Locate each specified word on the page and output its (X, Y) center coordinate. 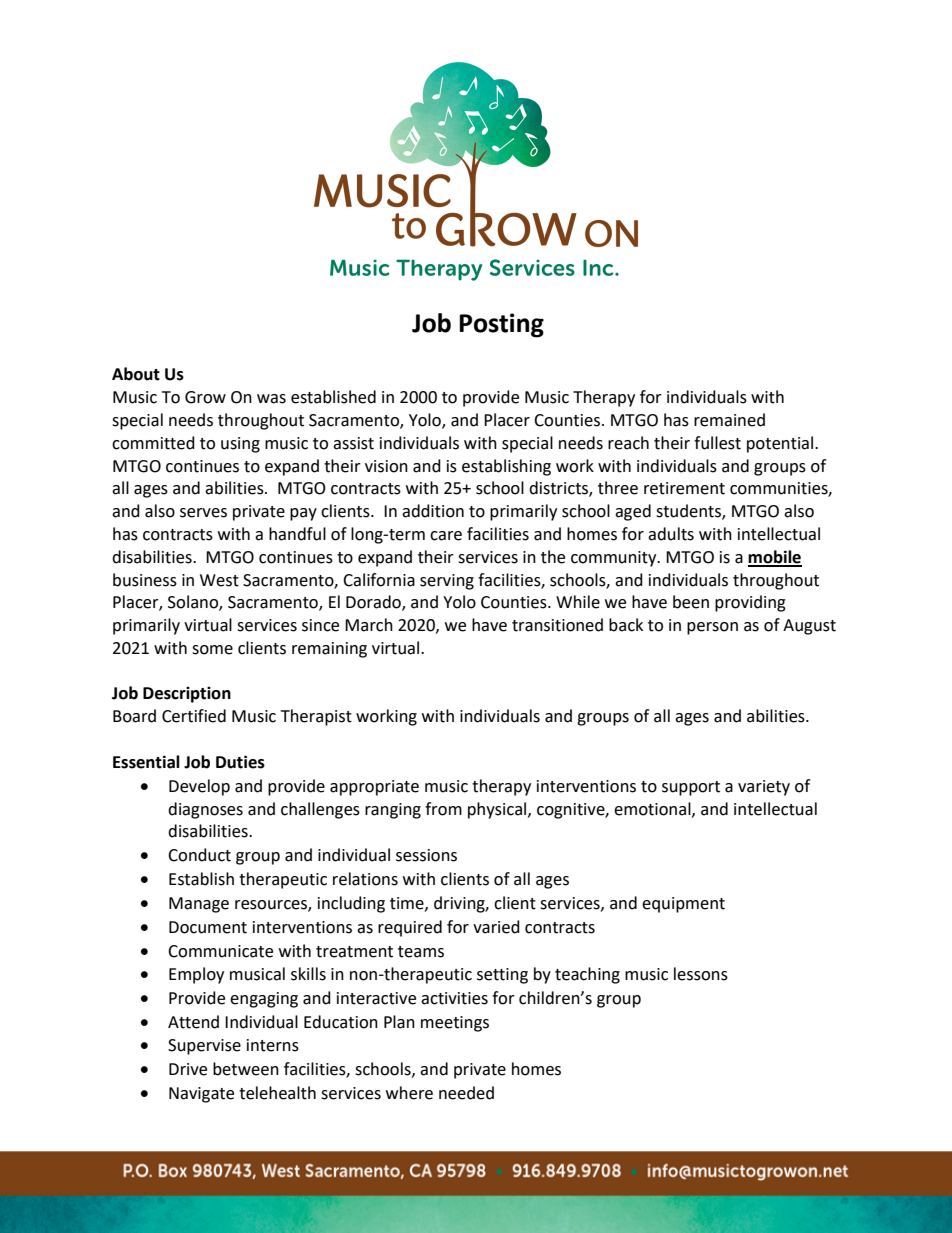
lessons (701, 974)
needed (466, 1093)
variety (764, 788)
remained (729, 420)
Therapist (316, 717)
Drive (188, 1069)
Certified (194, 716)
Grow (205, 397)
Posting (501, 325)
